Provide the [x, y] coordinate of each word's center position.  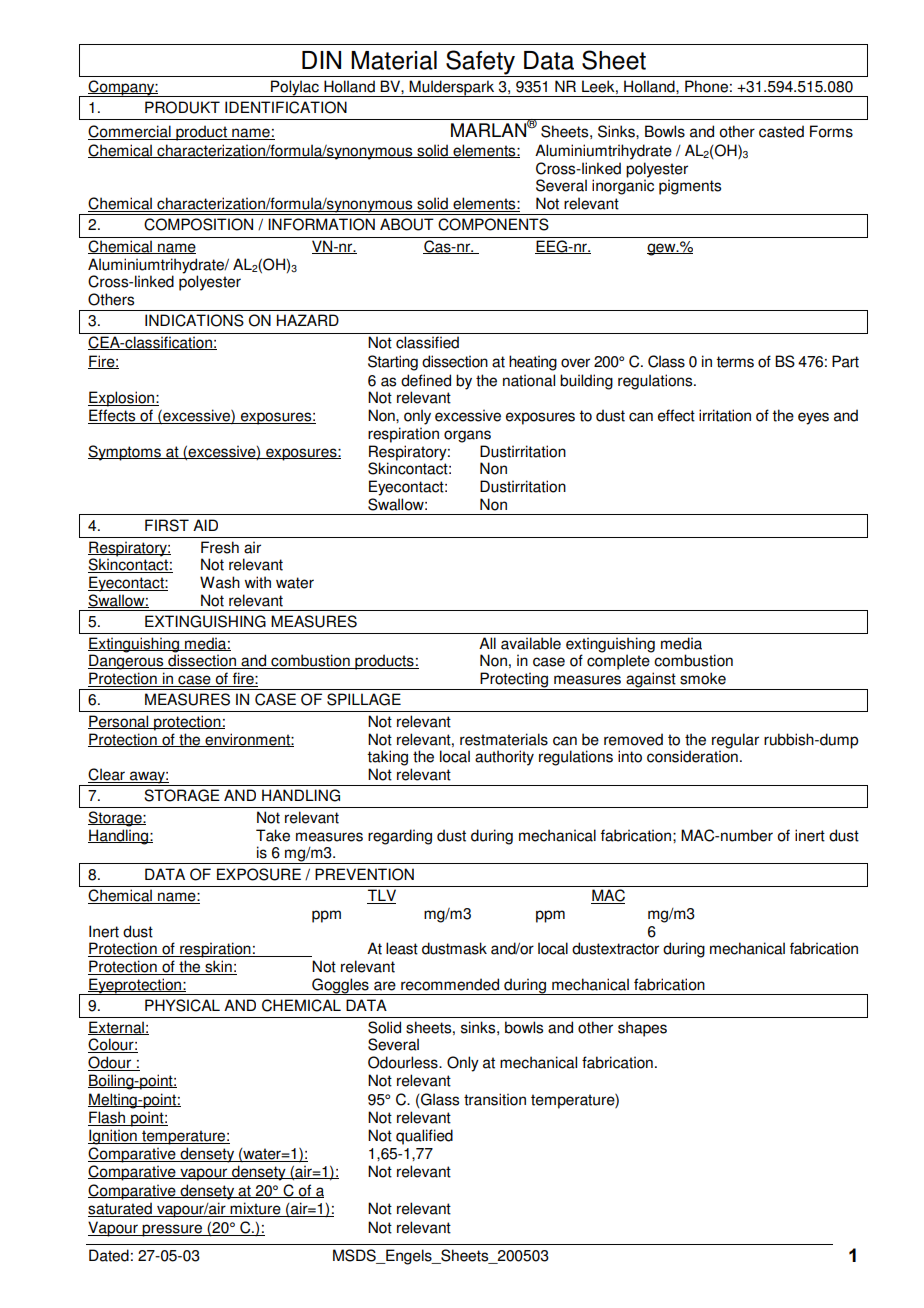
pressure [173, 1230]
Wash [220, 582]
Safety [481, 63]
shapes [642, 1029]
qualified [424, 1137]
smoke [703, 678]
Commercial [130, 132]
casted [781, 131]
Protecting [515, 681]
